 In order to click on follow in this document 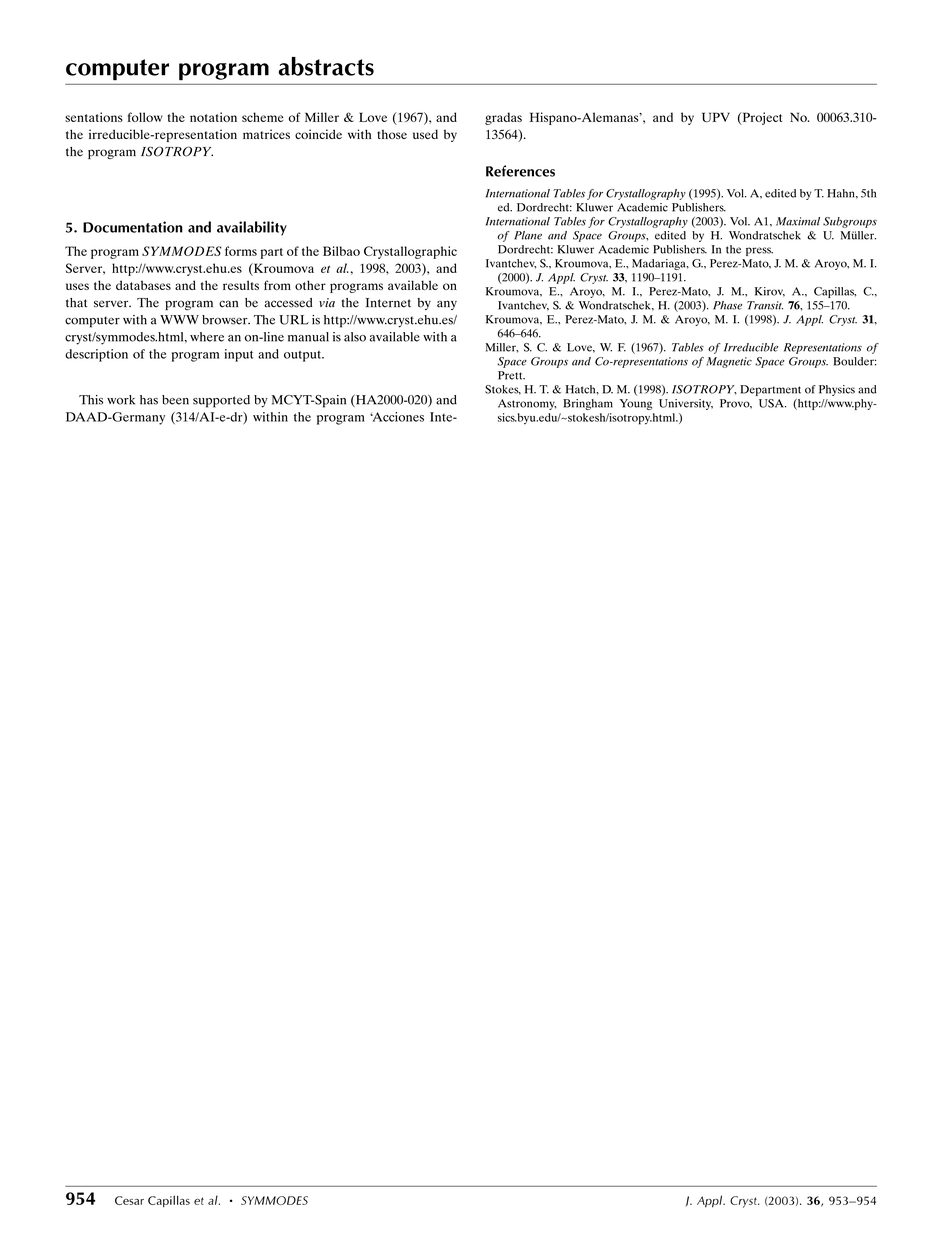, I will do `click(145, 117)`.
